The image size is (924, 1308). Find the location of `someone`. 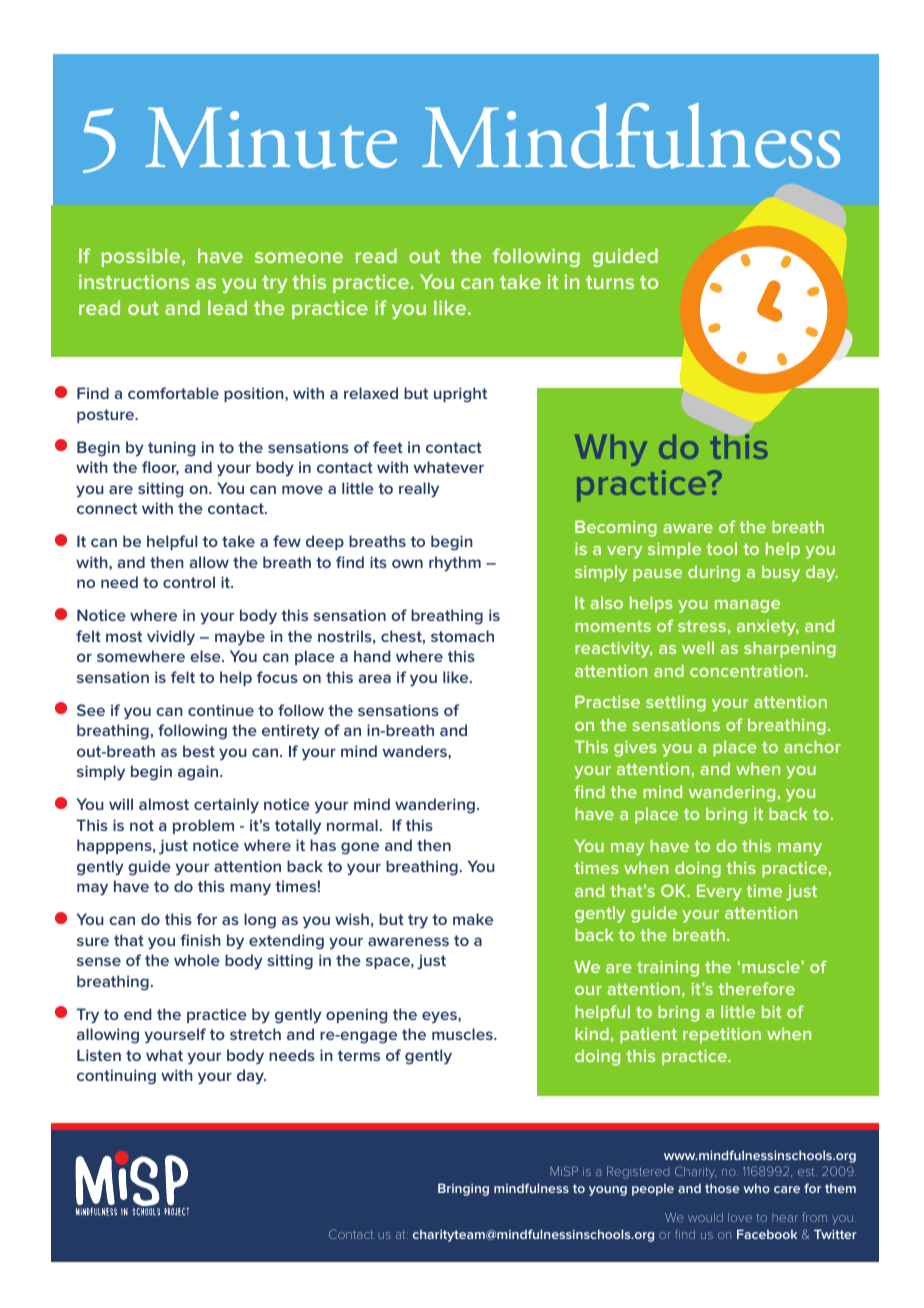

someone is located at coordinates (299, 257).
